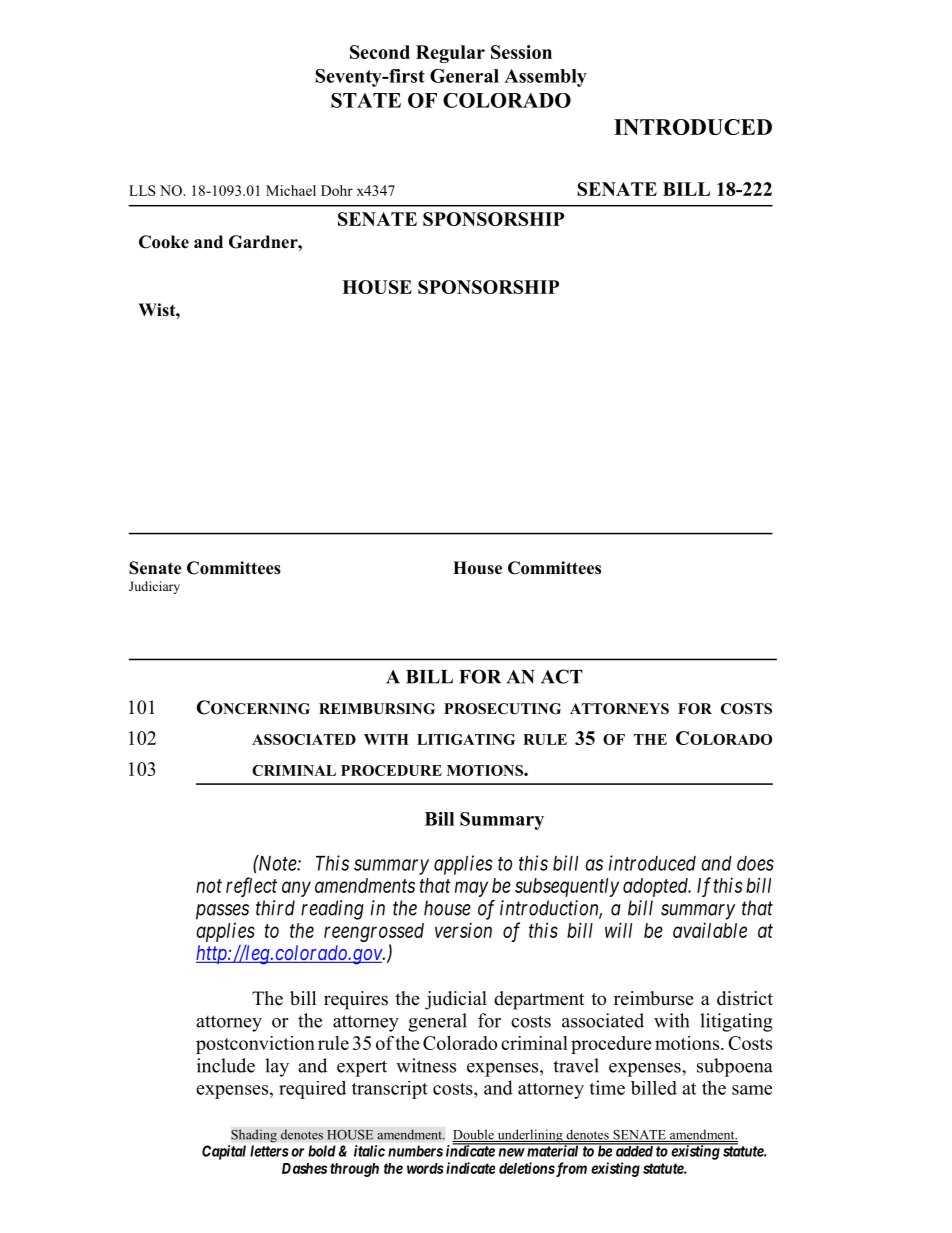 The width and height of the document is (952, 1233). What do you see at coordinates (142, 190) in the document?
I see `LLS` at bounding box center [142, 190].
